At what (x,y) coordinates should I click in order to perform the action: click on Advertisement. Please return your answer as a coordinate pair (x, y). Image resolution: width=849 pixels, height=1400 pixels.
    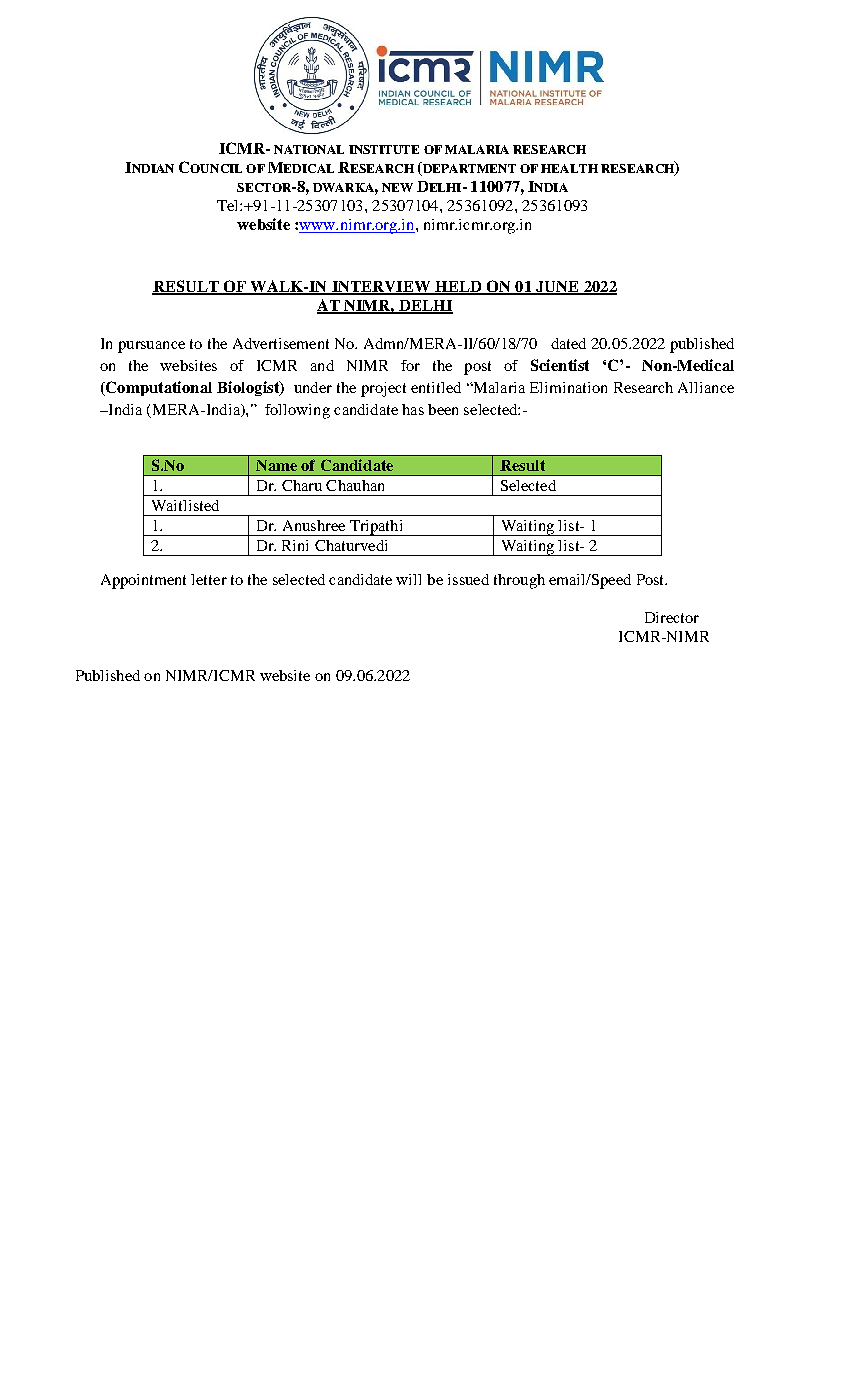
    Looking at the image, I should click on (281, 343).
